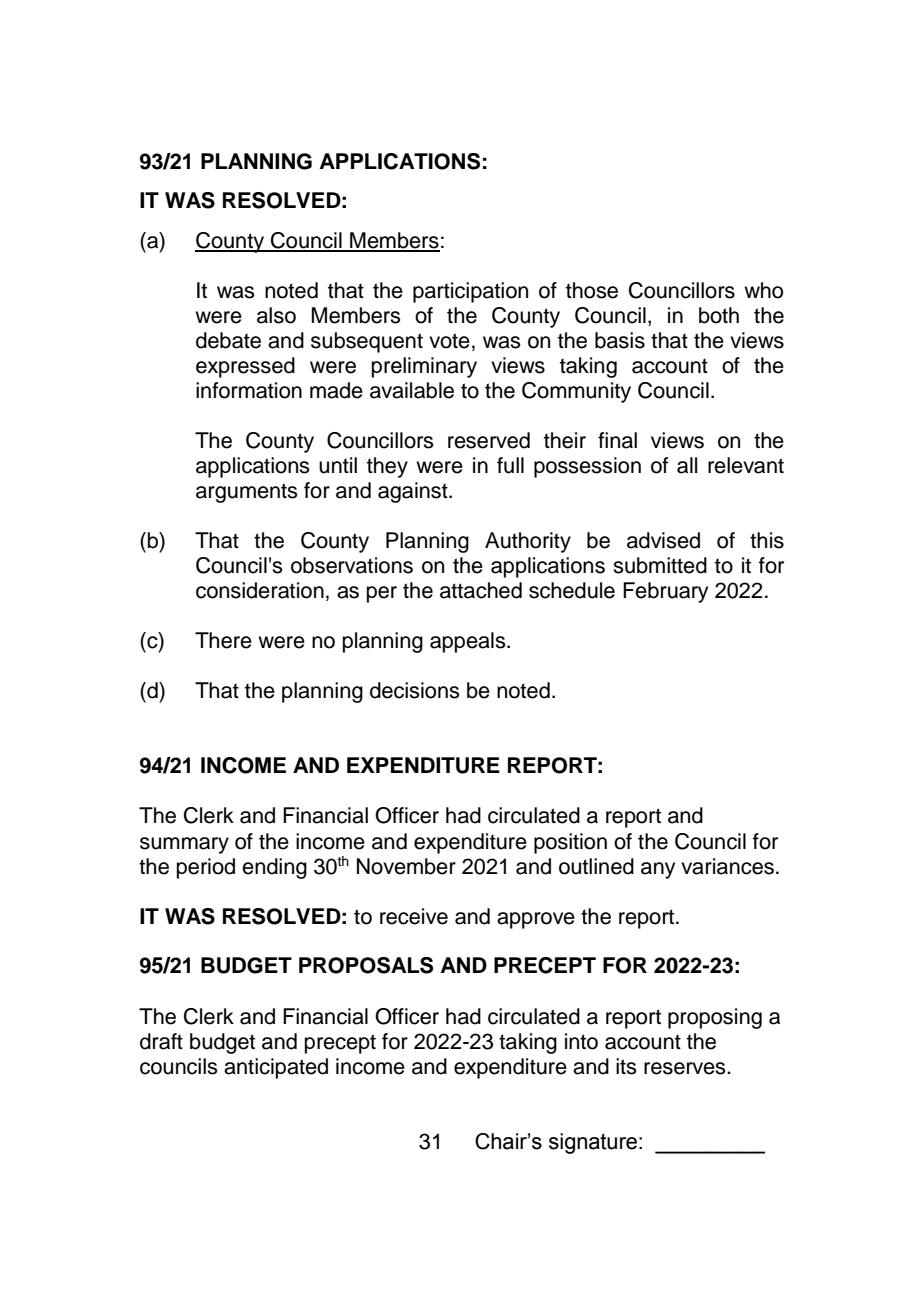 The height and width of the screenshot is (1308, 924). What do you see at coordinates (687, 465) in the screenshot?
I see `all` at bounding box center [687, 465].
